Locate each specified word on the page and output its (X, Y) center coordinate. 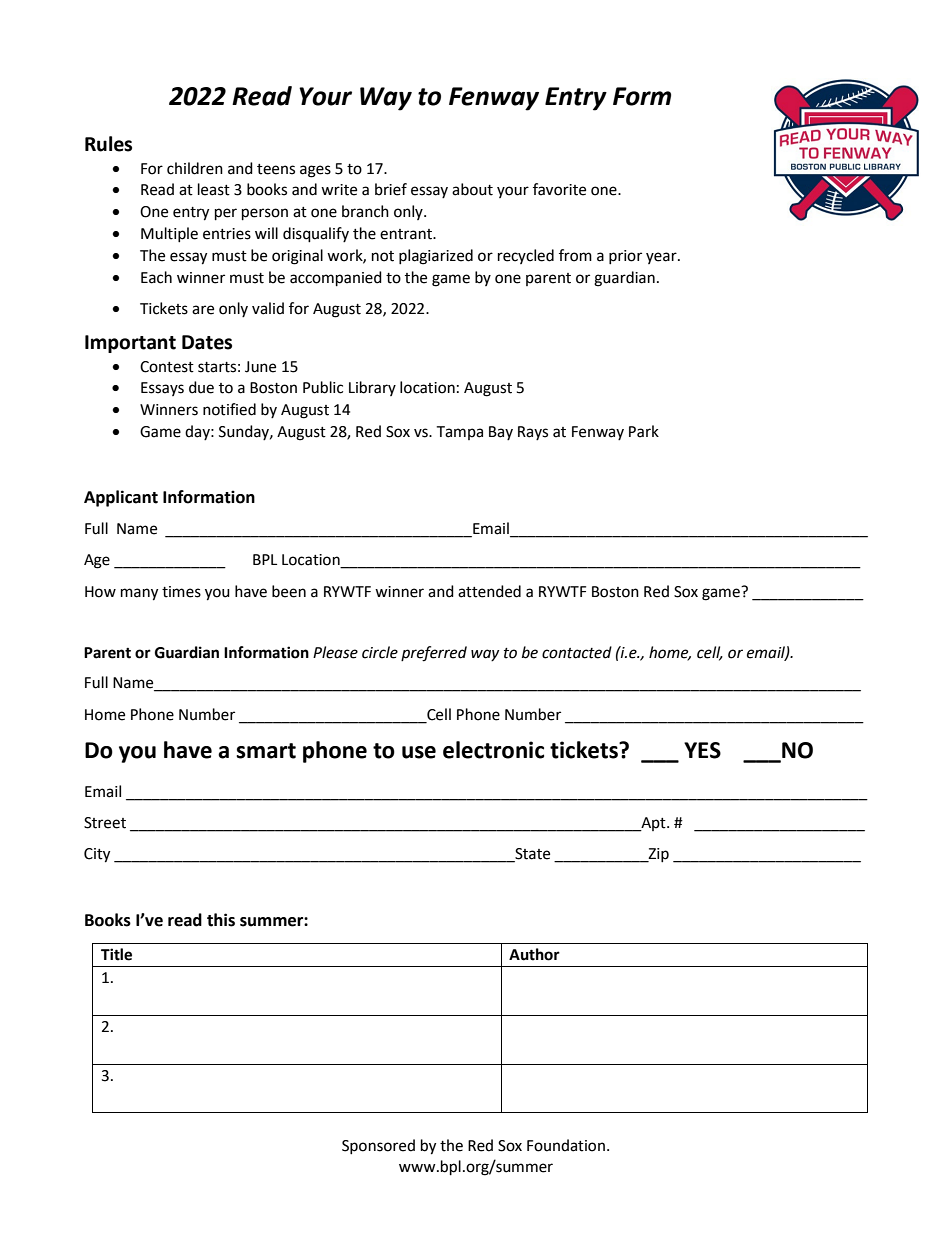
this (221, 920)
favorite (559, 189)
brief (391, 189)
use (419, 752)
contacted (577, 652)
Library (372, 388)
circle (380, 652)
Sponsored (378, 1146)
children (195, 168)
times (181, 592)
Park (644, 431)
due (201, 387)
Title (116, 954)
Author (534, 954)
